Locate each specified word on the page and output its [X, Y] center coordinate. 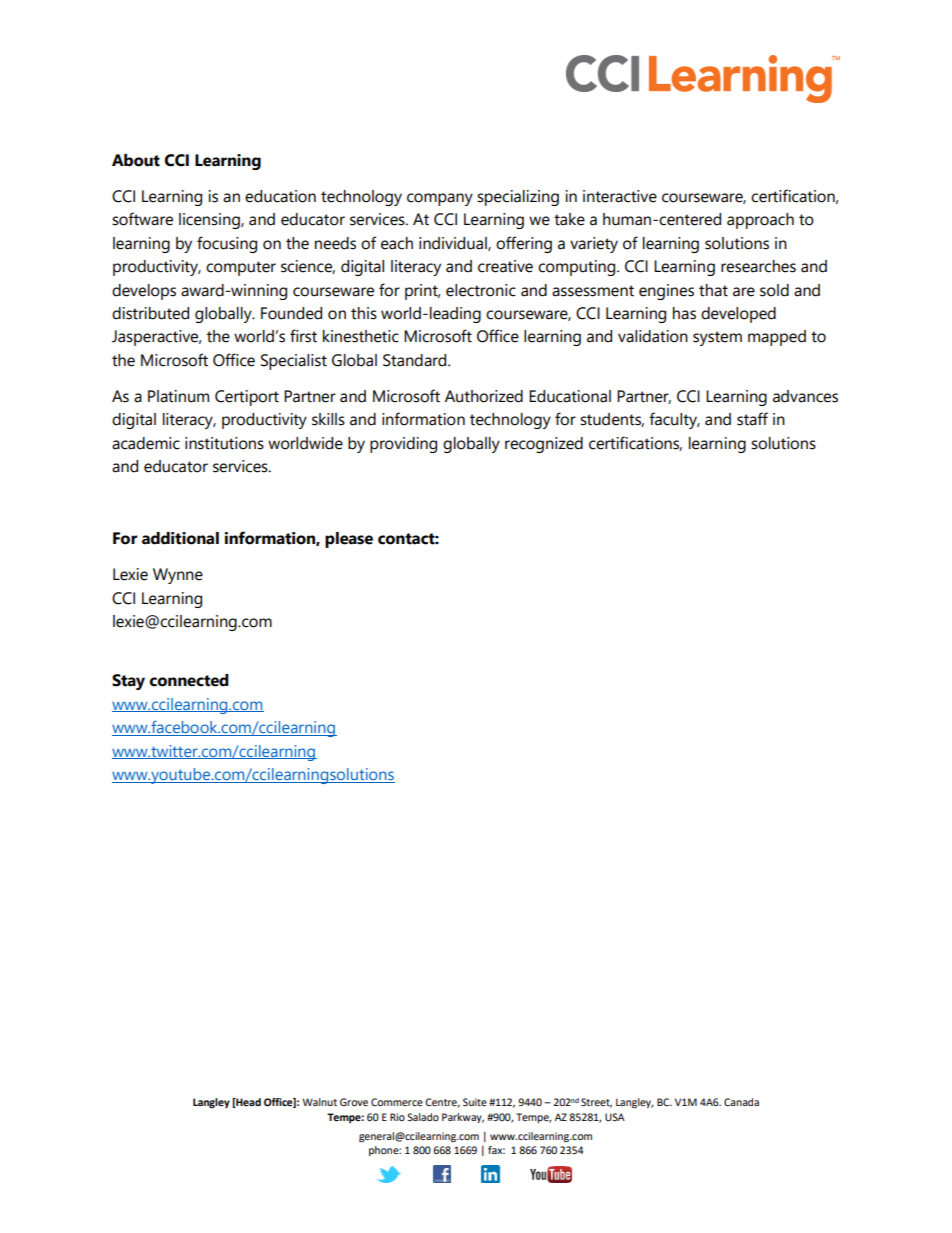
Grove [354, 1102]
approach [760, 221]
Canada [741, 1102]
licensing [210, 221]
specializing [518, 198]
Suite [475, 1102]
